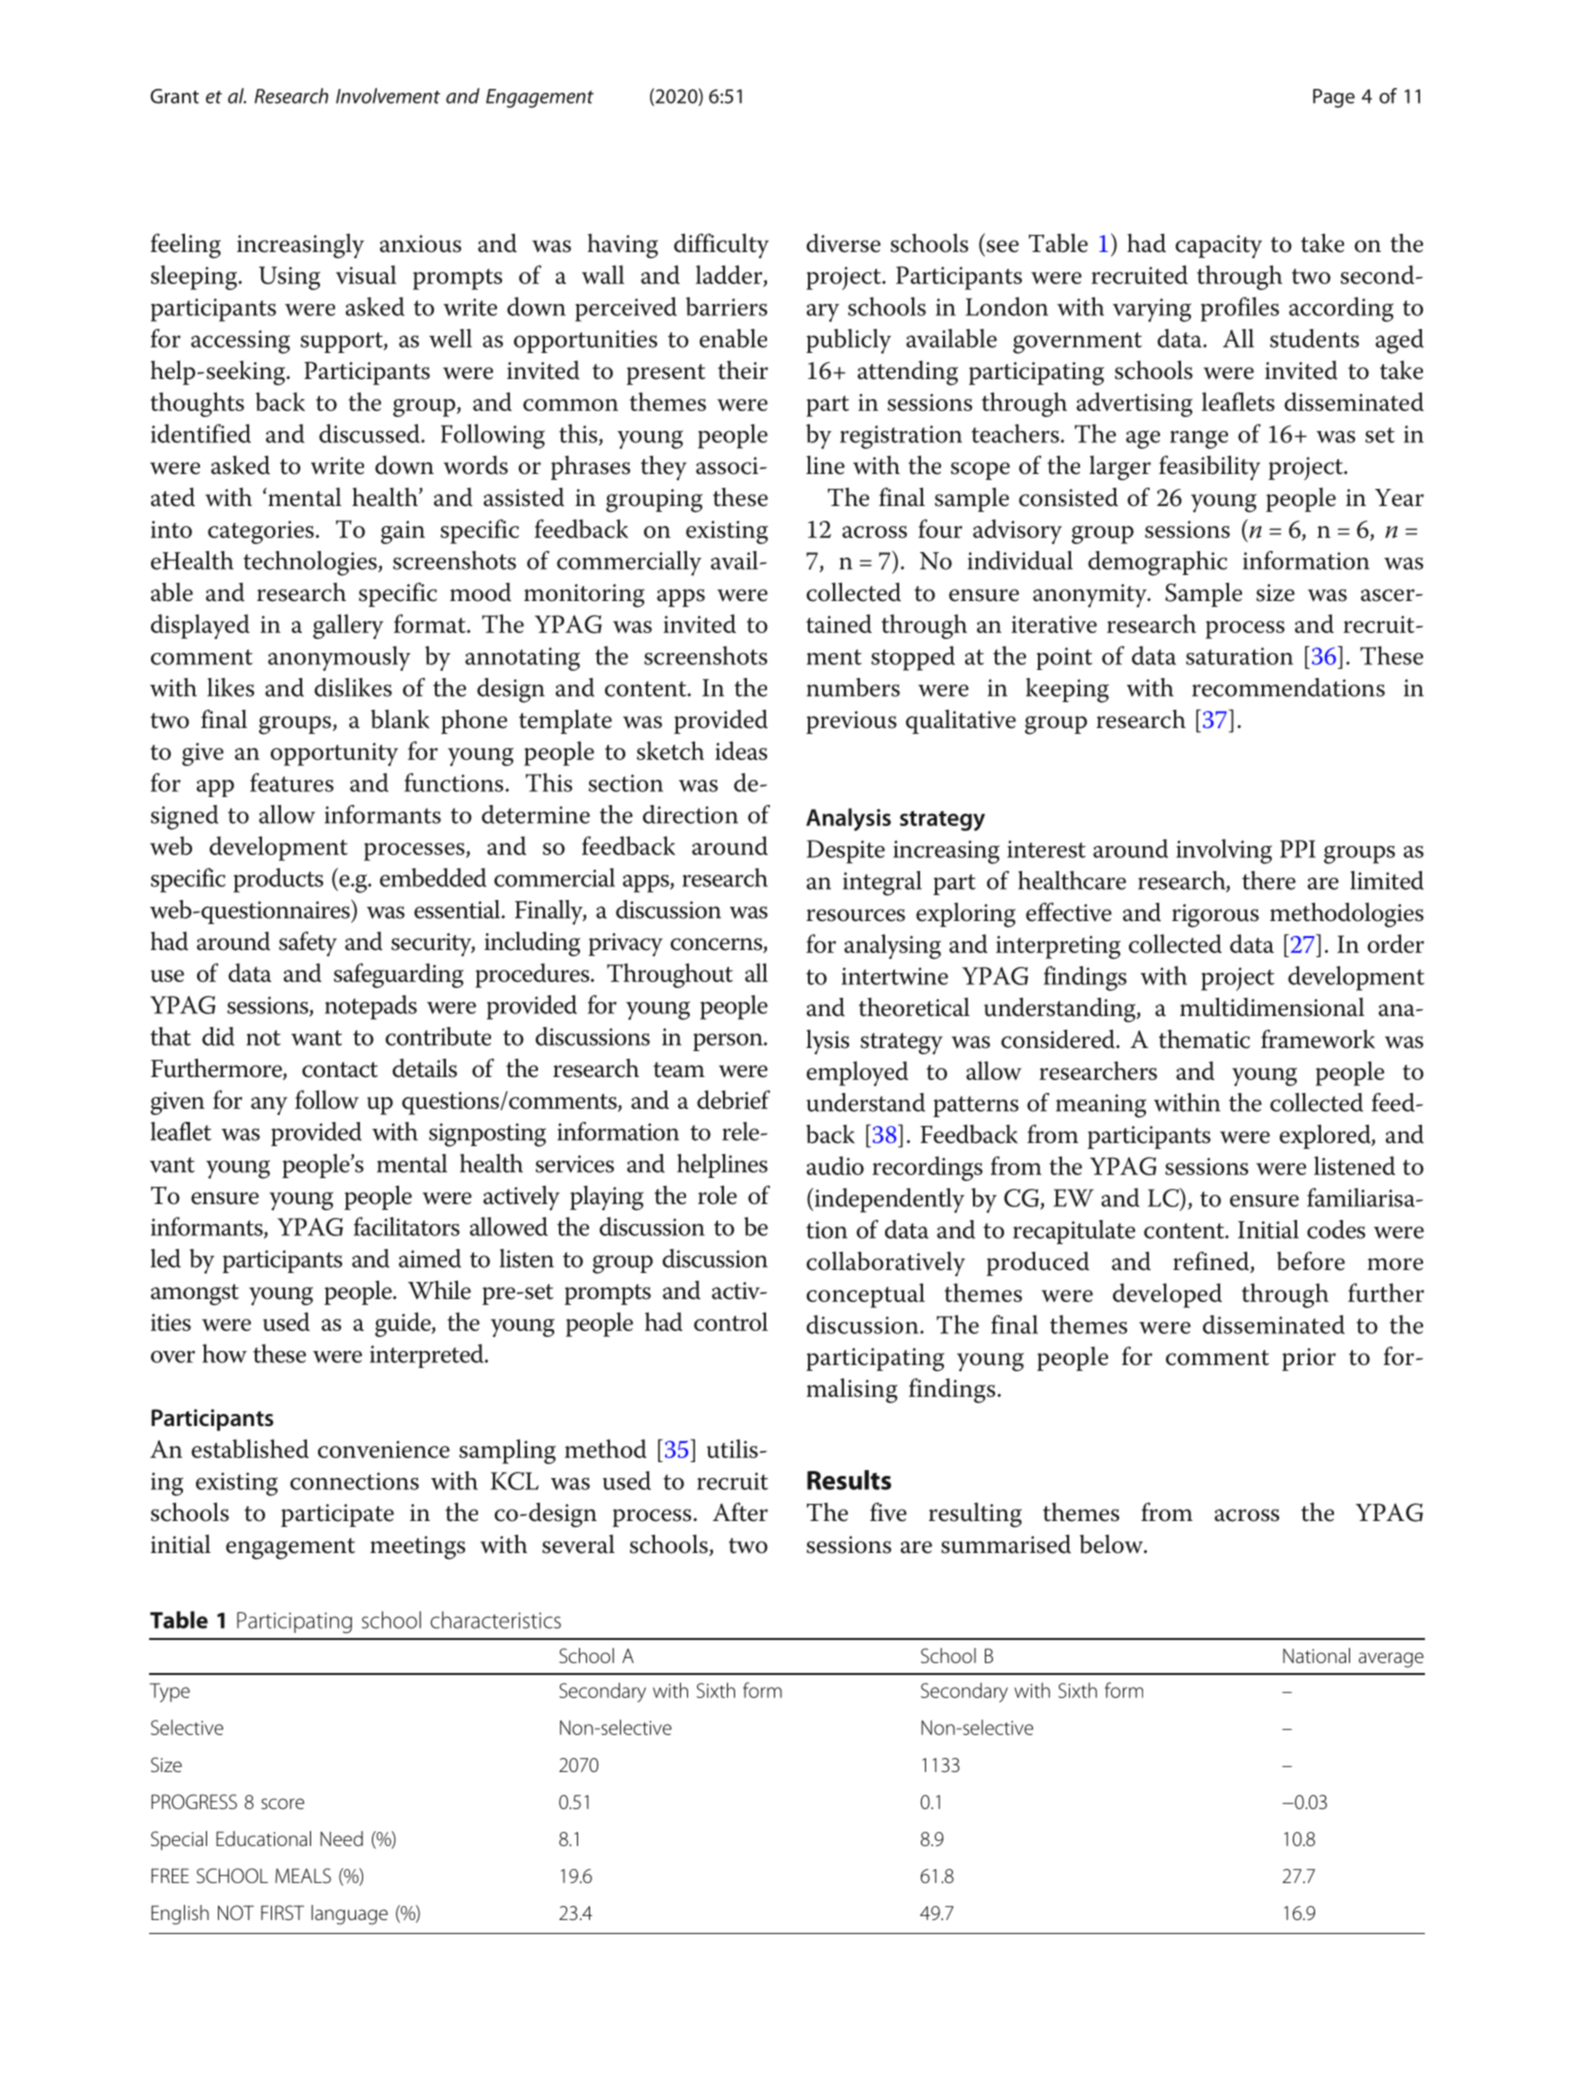  What do you see at coordinates (1334, 98) in the document?
I see `Page` at bounding box center [1334, 98].
